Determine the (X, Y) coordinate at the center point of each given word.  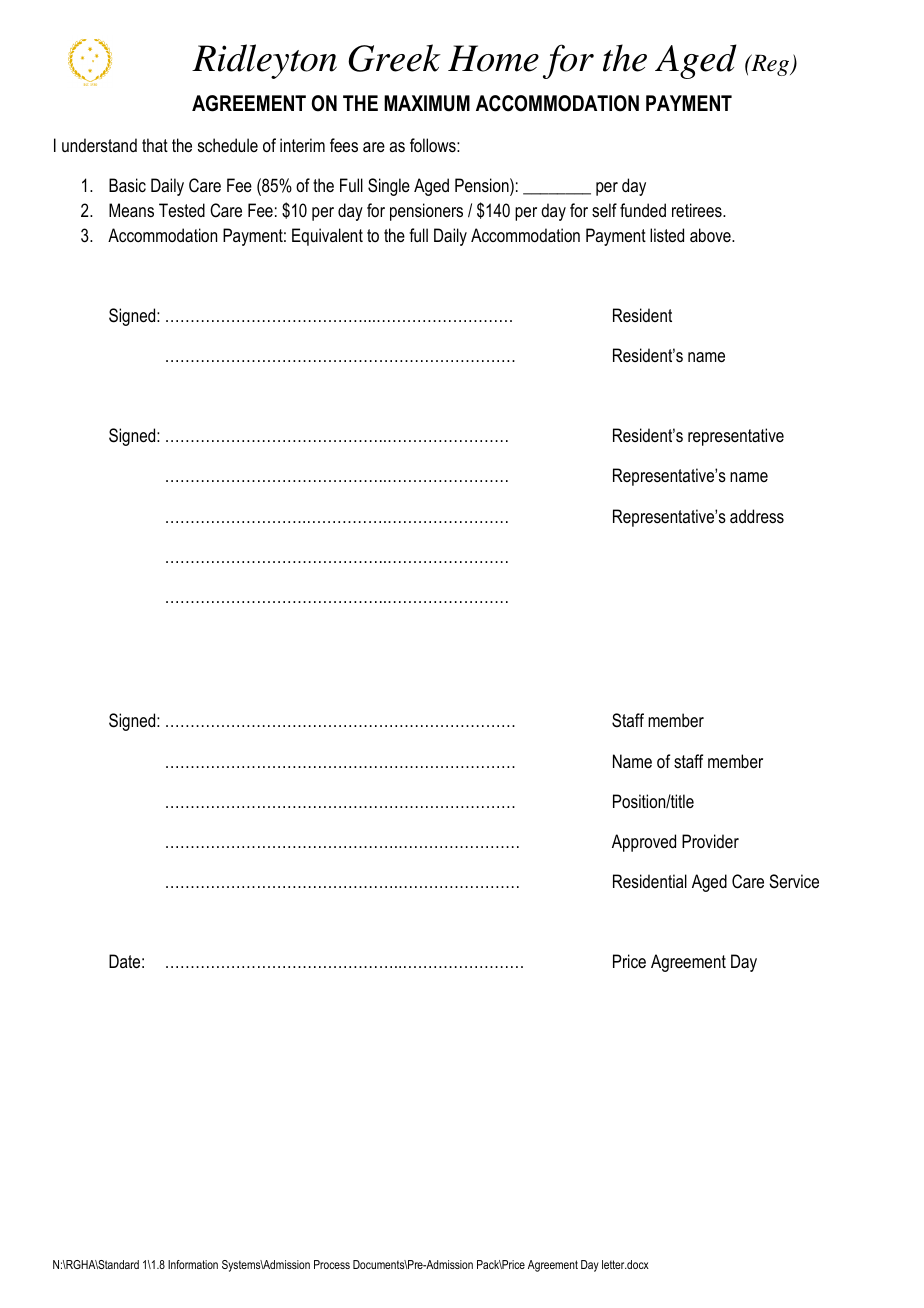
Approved (644, 843)
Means (131, 210)
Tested (182, 210)
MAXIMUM (427, 103)
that (155, 145)
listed (667, 235)
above (711, 235)
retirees (698, 210)
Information (193, 1264)
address (757, 516)
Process (332, 1264)
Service (794, 881)
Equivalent (327, 237)
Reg (770, 65)
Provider (710, 841)
